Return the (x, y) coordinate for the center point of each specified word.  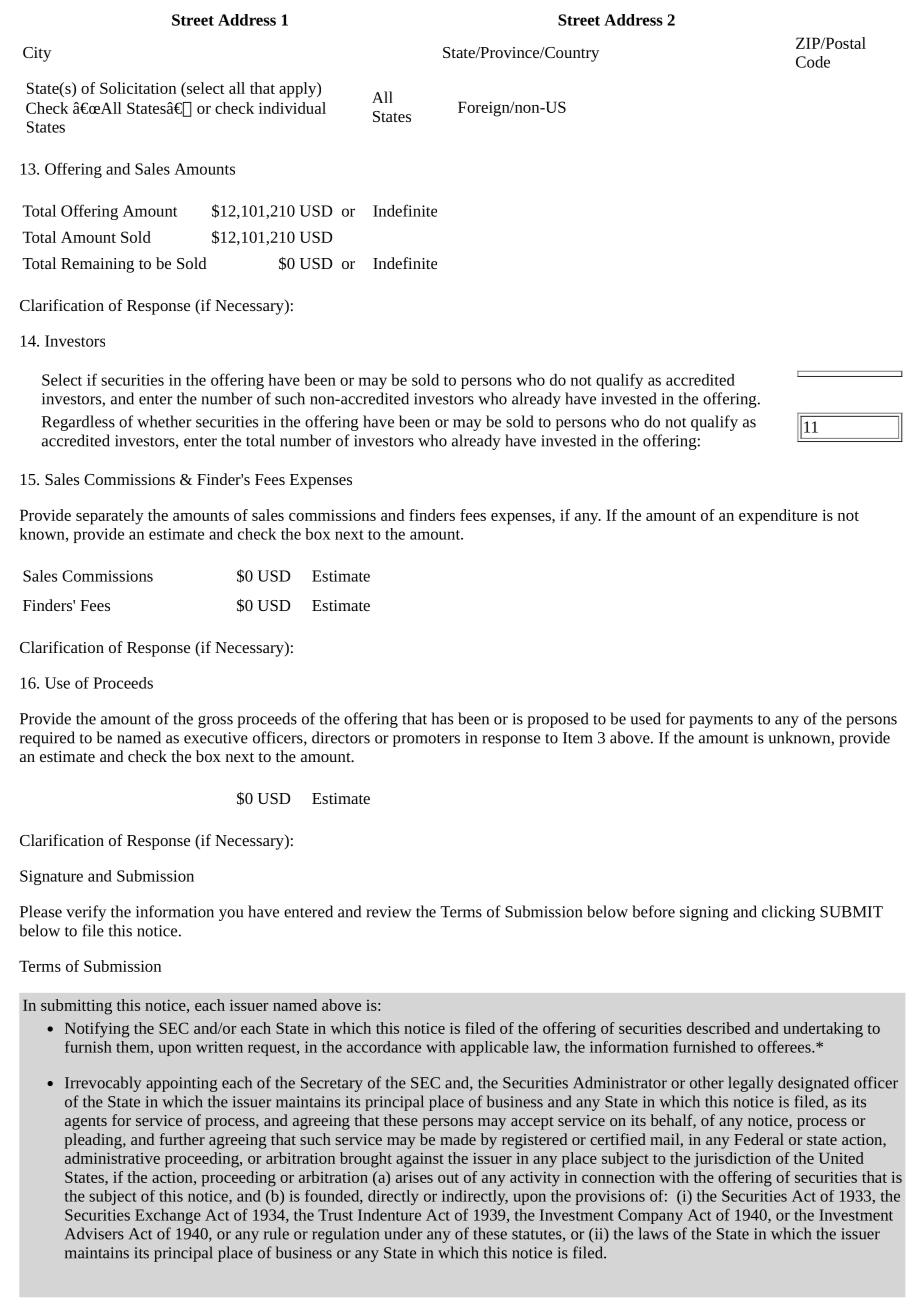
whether (164, 421)
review (389, 912)
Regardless (78, 423)
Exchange (168, 1216)
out (448, 1178)
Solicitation (138, 88)
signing (704, 913)
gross (215, 722)
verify (86, 913)
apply (298, 90)
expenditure (778, 517)
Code (813, 62)
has (442, 718)
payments (721, 721)
